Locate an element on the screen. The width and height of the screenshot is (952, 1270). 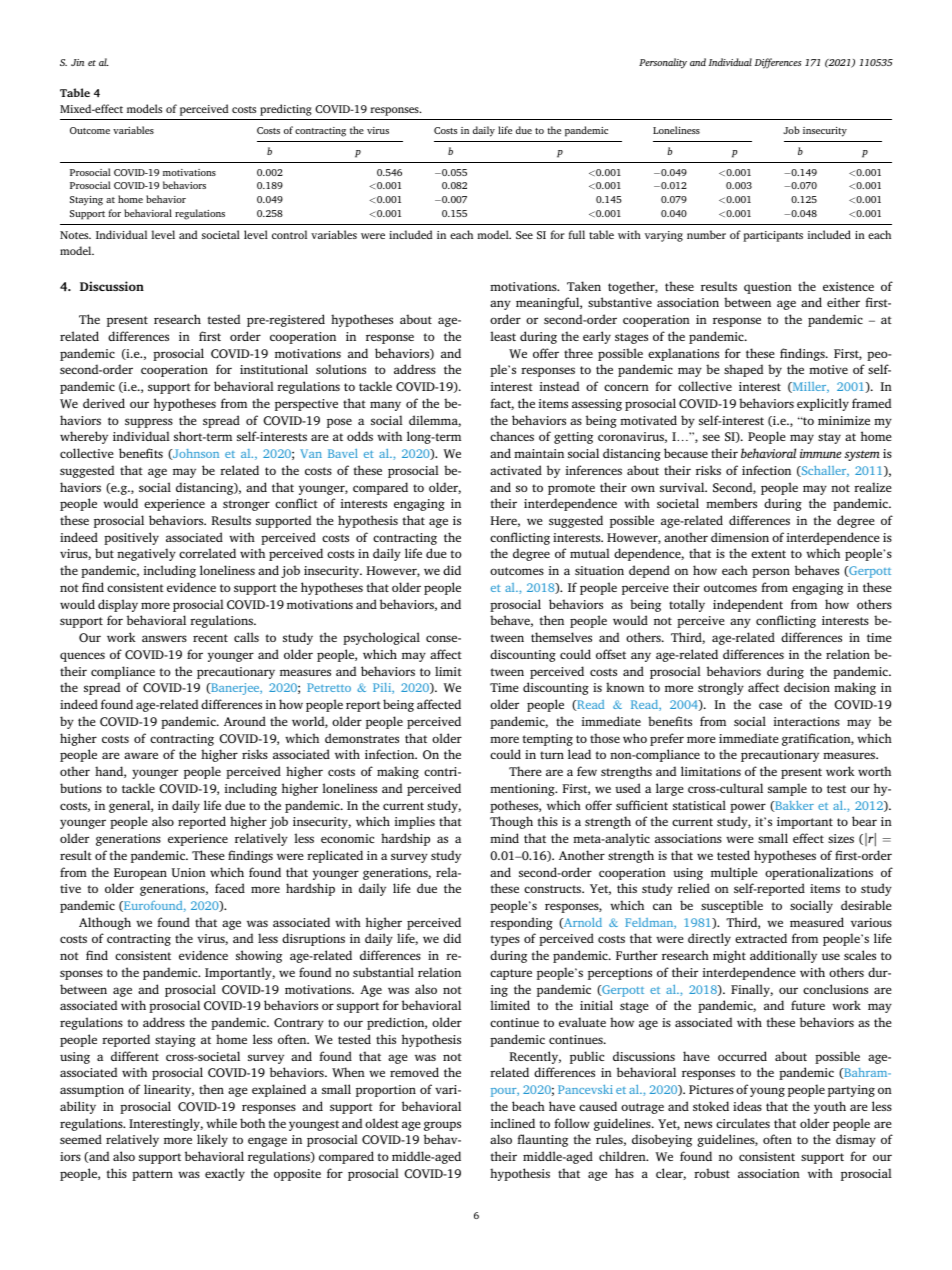
totally is located at coordinates (687, 605).
